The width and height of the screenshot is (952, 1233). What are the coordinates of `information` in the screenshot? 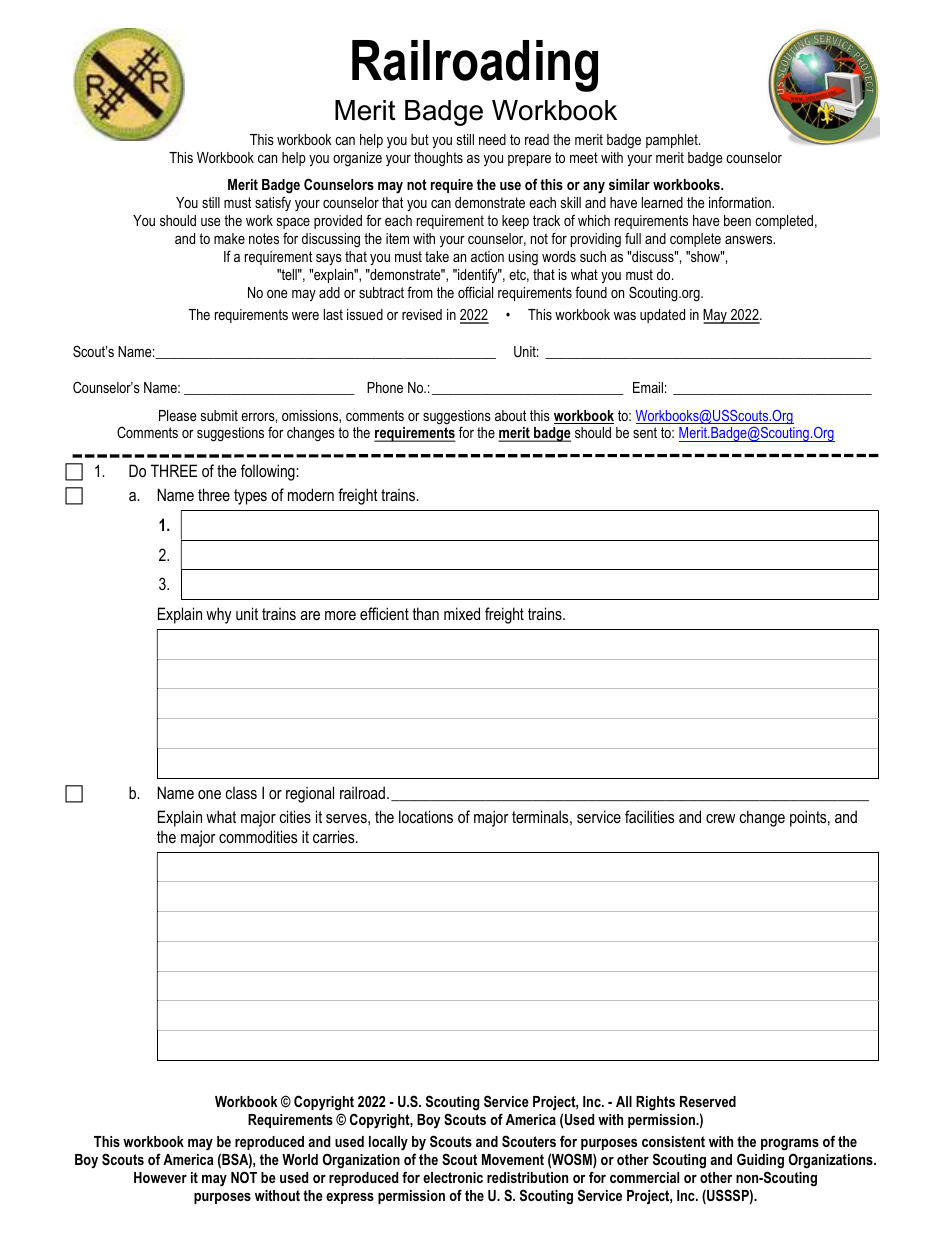 It's located at (741, 202).
